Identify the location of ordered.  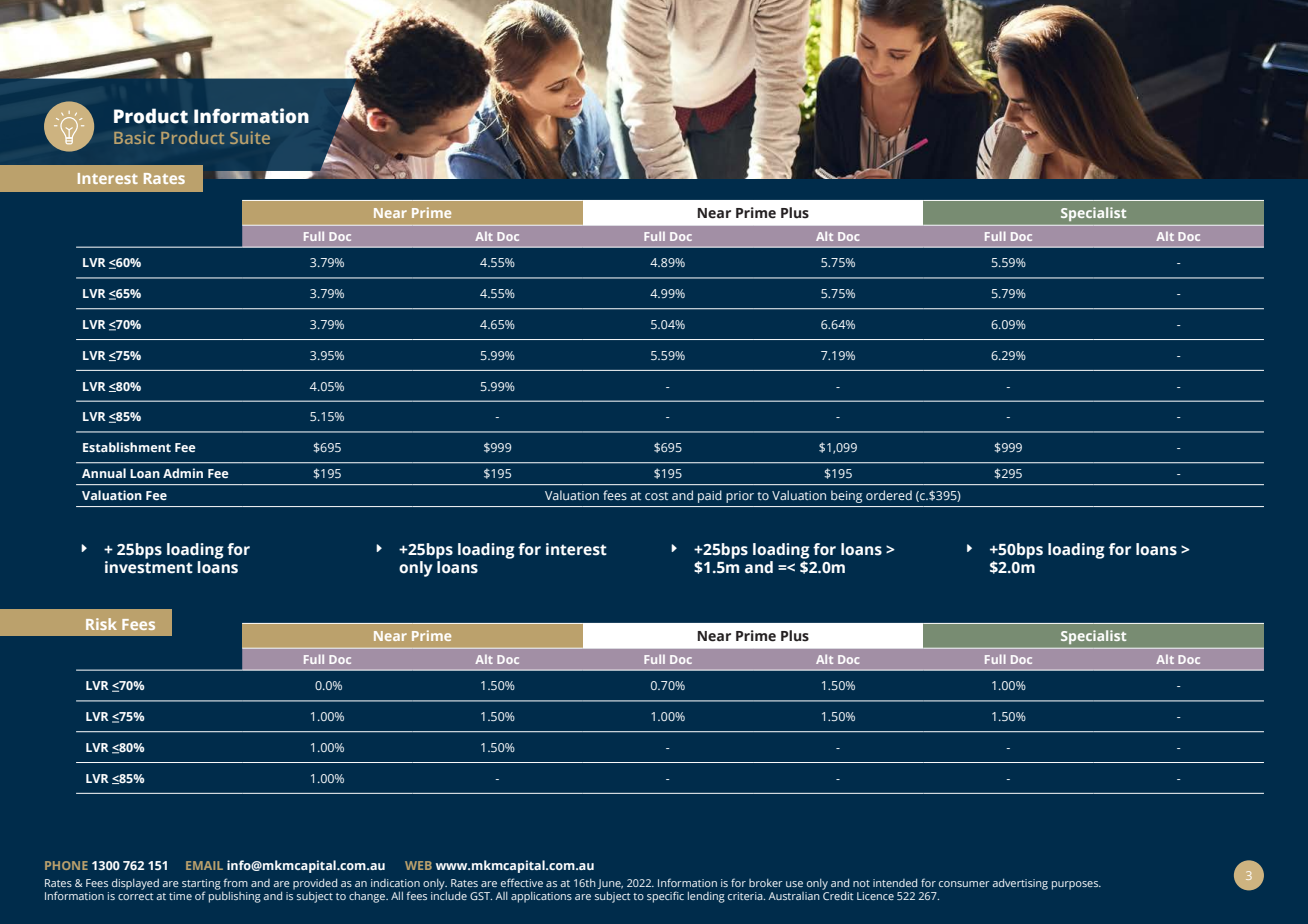
(889, 495).
